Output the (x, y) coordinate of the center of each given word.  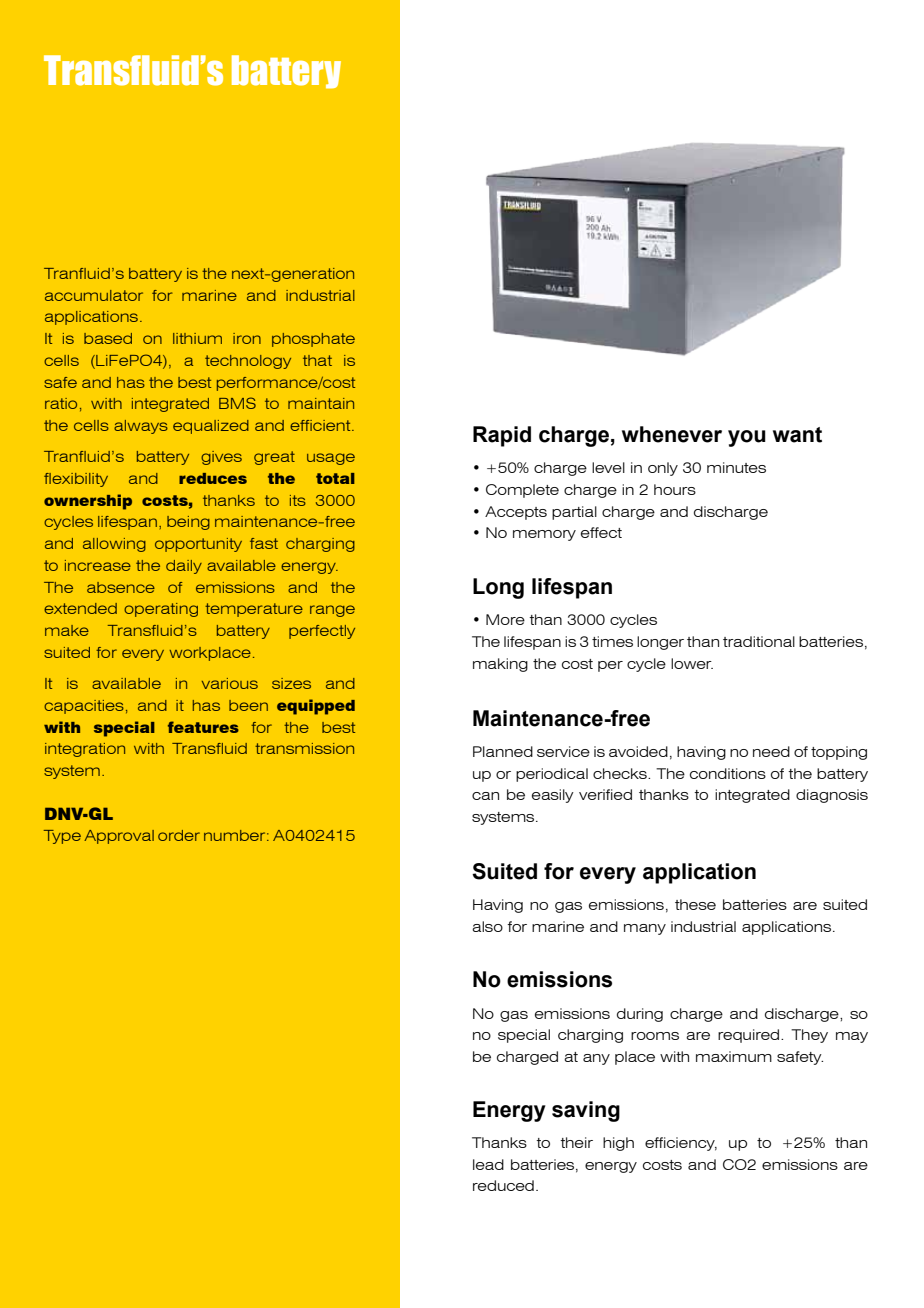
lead (488, 1164)
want (797, 435)
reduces (213, 478)
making (500, 665)
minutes (736, 467)
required (750, 1036)
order (179, 835)
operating (161, 610)
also (487, 926)
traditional (759, 641)
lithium (197, 338)
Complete (522, 491)
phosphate (313, 340)
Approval (119, 837)
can (485, 796)
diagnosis (832, 796)
